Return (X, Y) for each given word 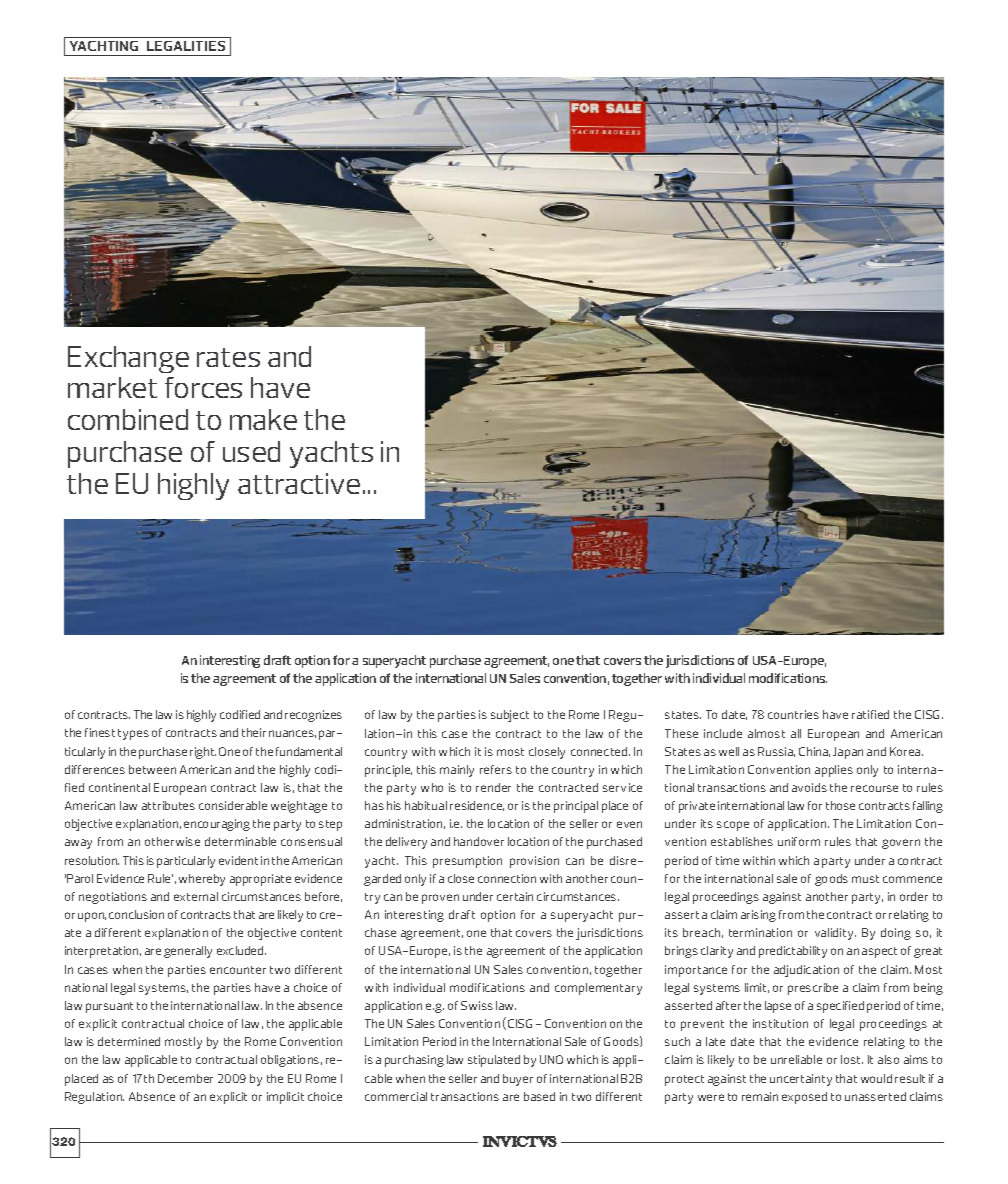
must (865, 879)
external (196, 896)
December (185, 1078)
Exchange (128, 359)
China (814, 752)
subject (510, 716)
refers (496, 769)
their (254, 732)
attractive (299, 483)
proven (440, 899)
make (263, 419)
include (723, 733)
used (251, 451)
